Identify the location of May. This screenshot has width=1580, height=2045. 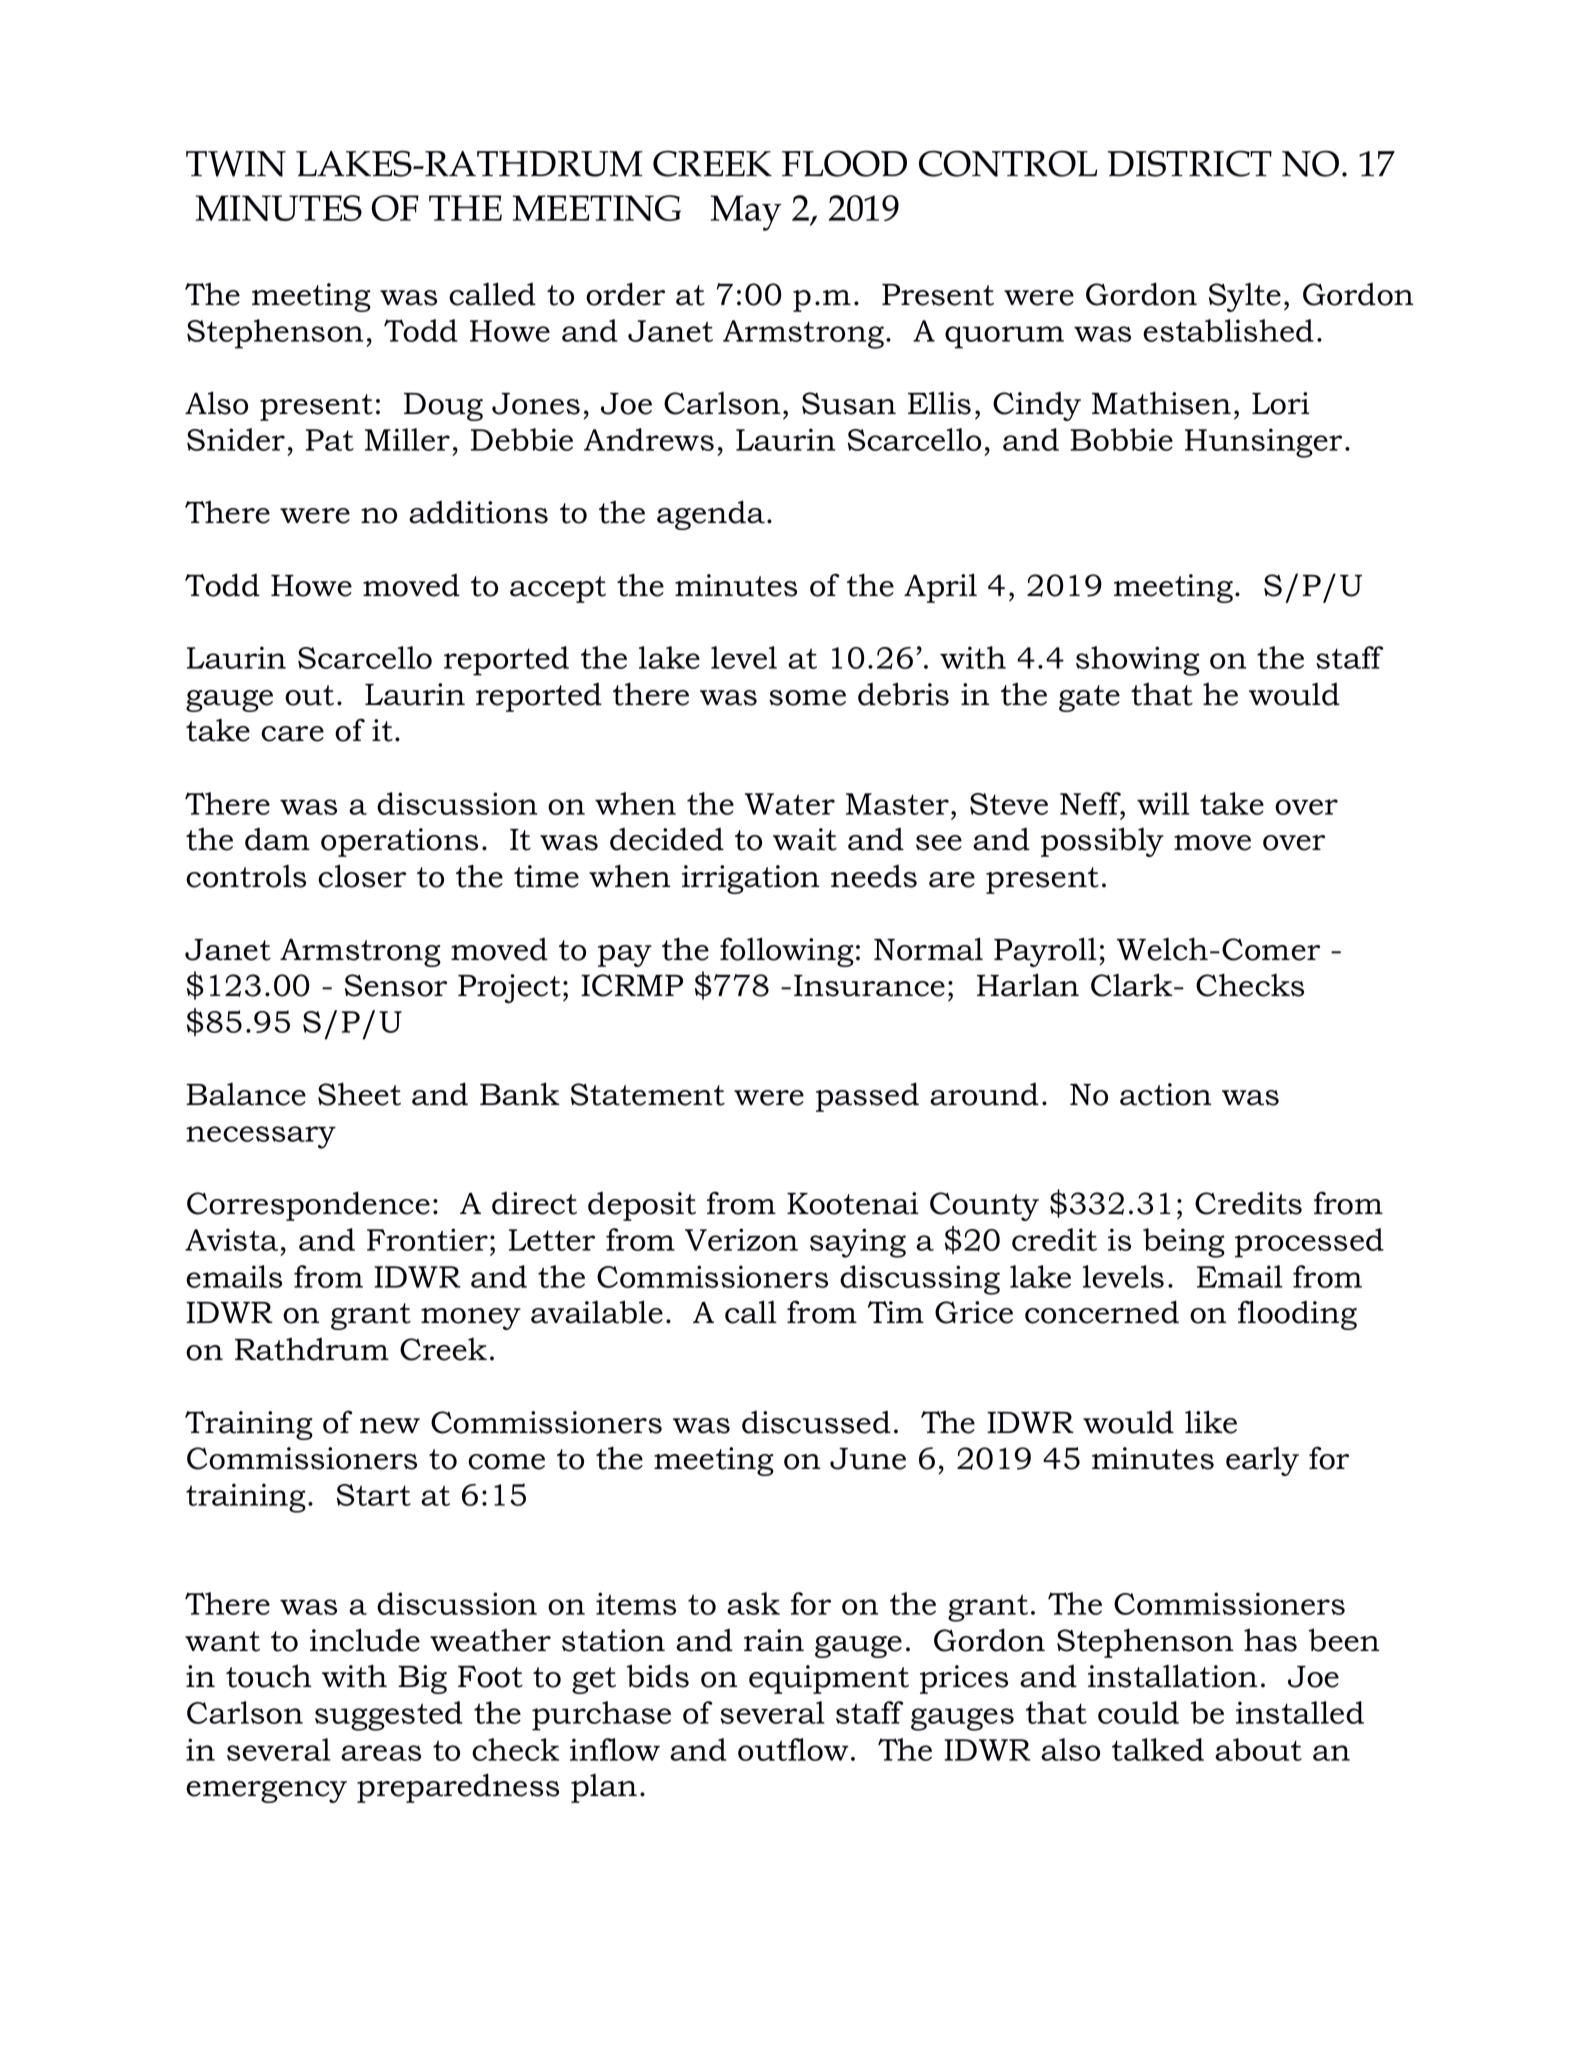
(746, 213).
